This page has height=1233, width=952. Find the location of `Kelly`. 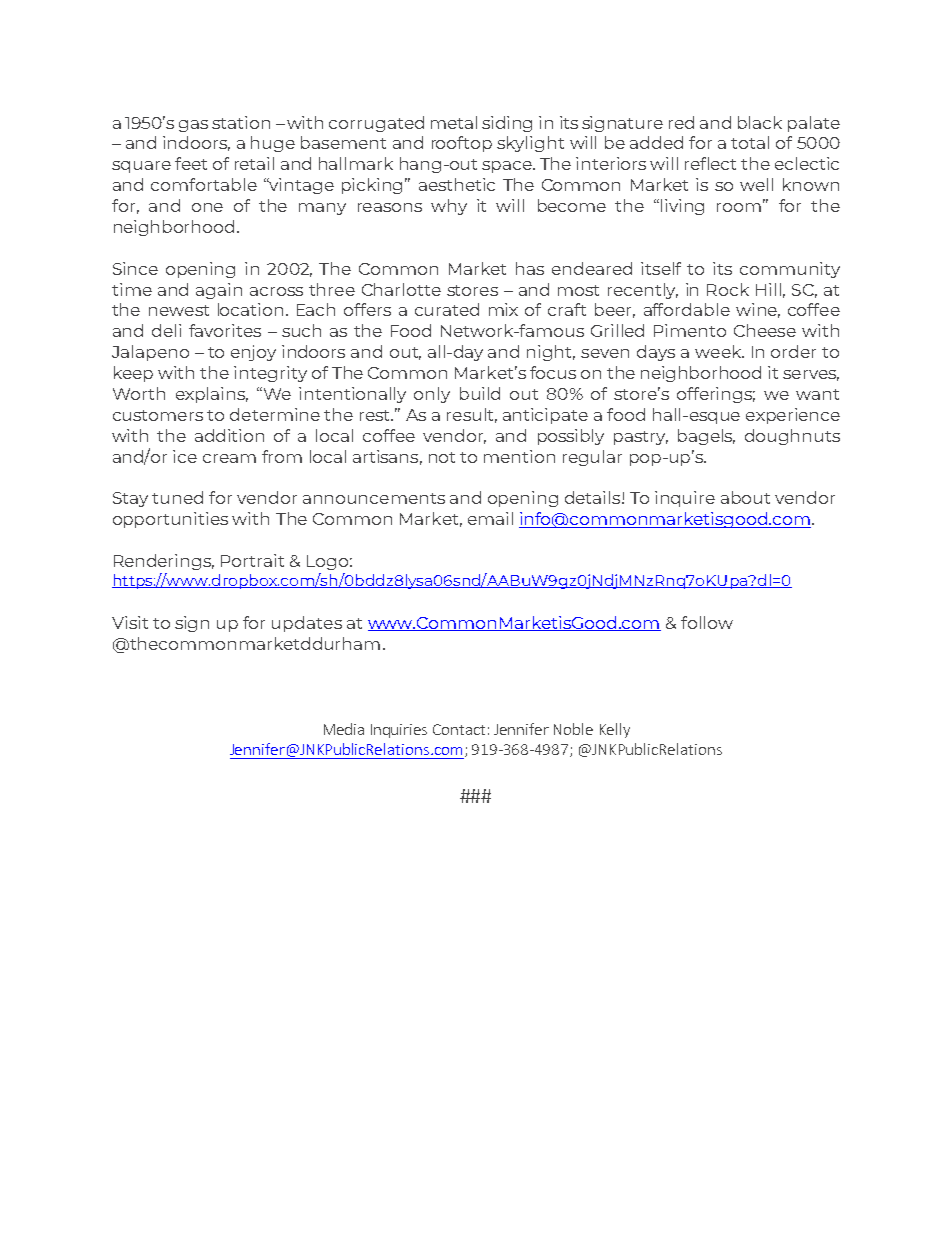

Kelly is located at coordinates (615, 730).
